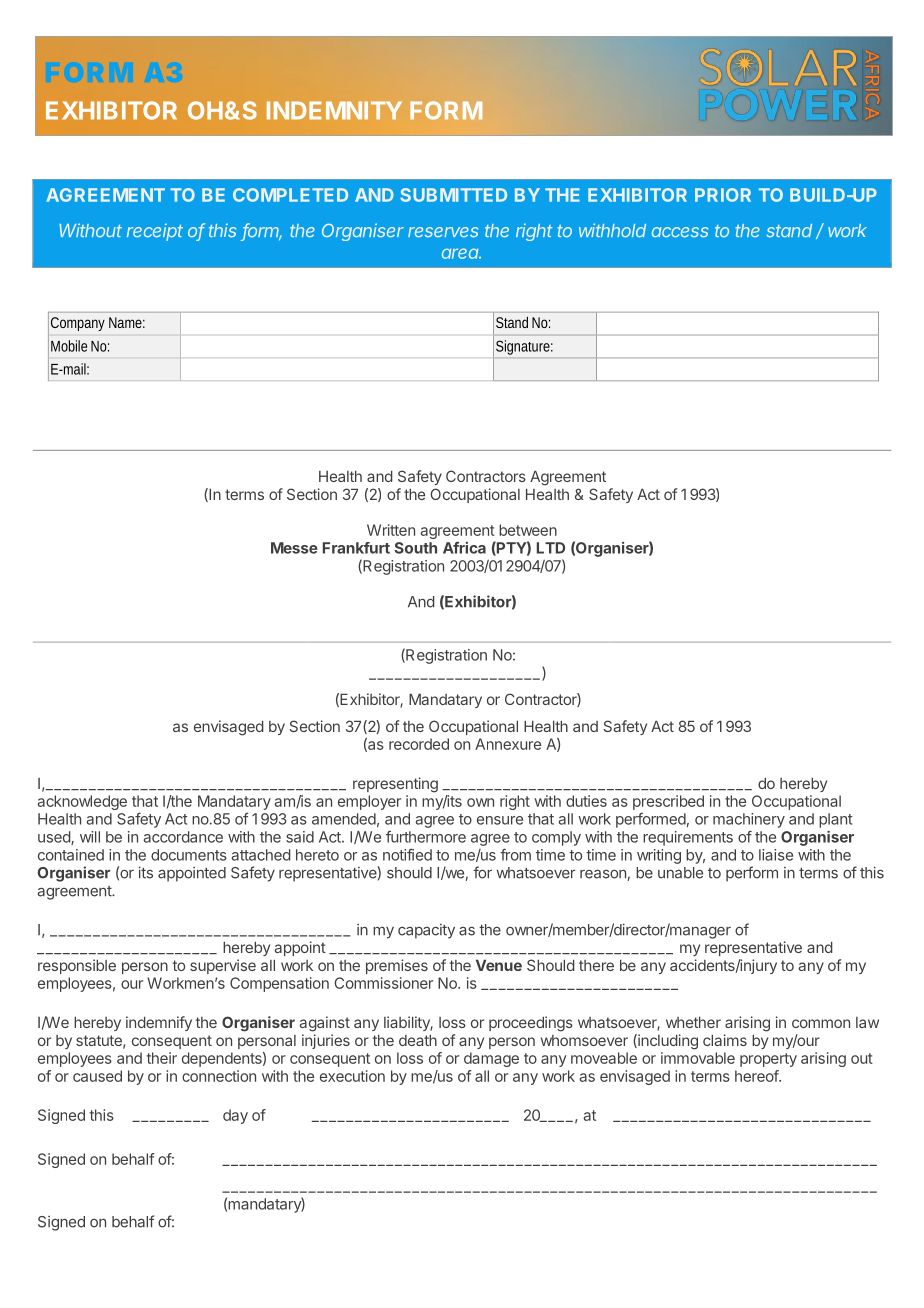  What do you see at coordinates (294, 548) in the screenshot?
I see `Messe` at bounding box center [294, 548].
